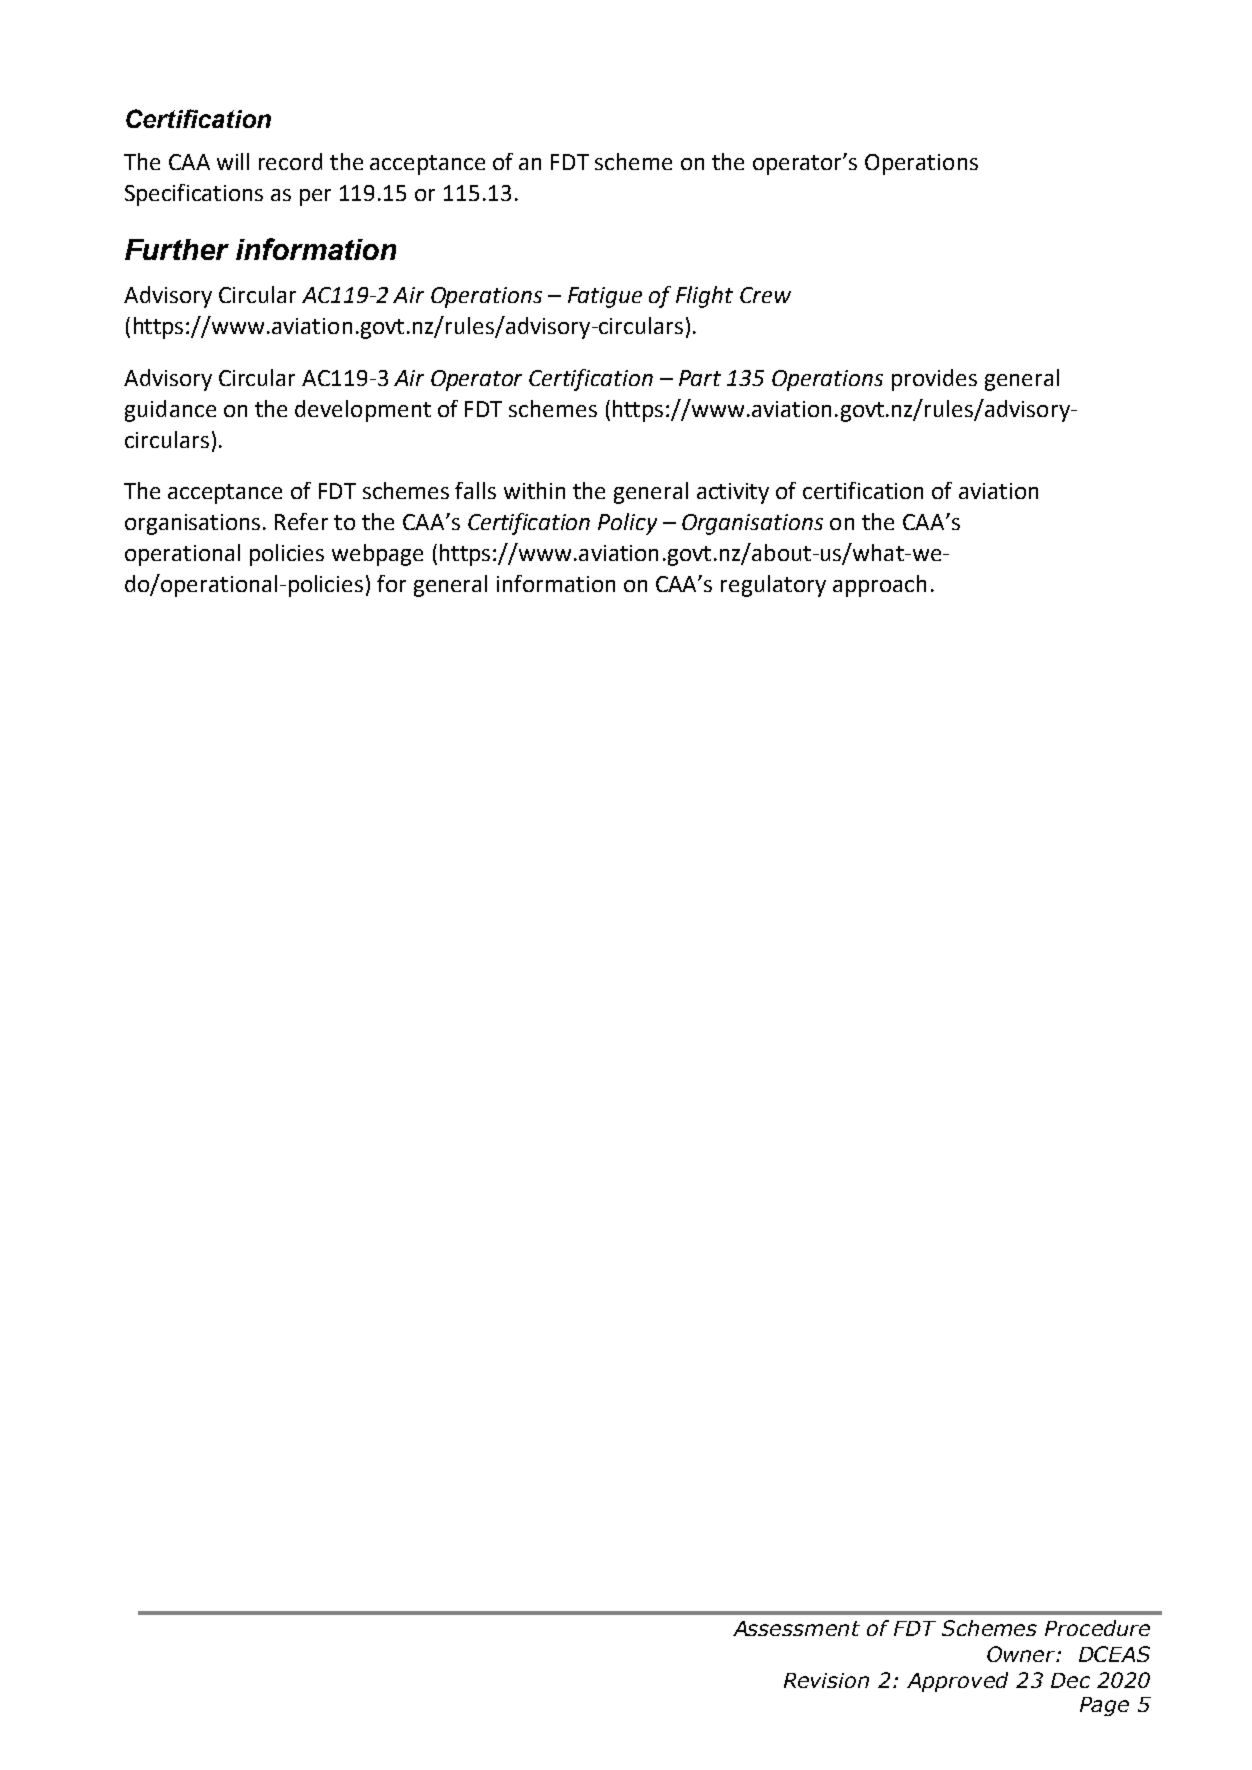 The width and height of the screenshot is (1252, 1770). What do you see at coordinates (826, 1680) in the screenshot?
I see `Revision` at bounding box center [826, 1680].
